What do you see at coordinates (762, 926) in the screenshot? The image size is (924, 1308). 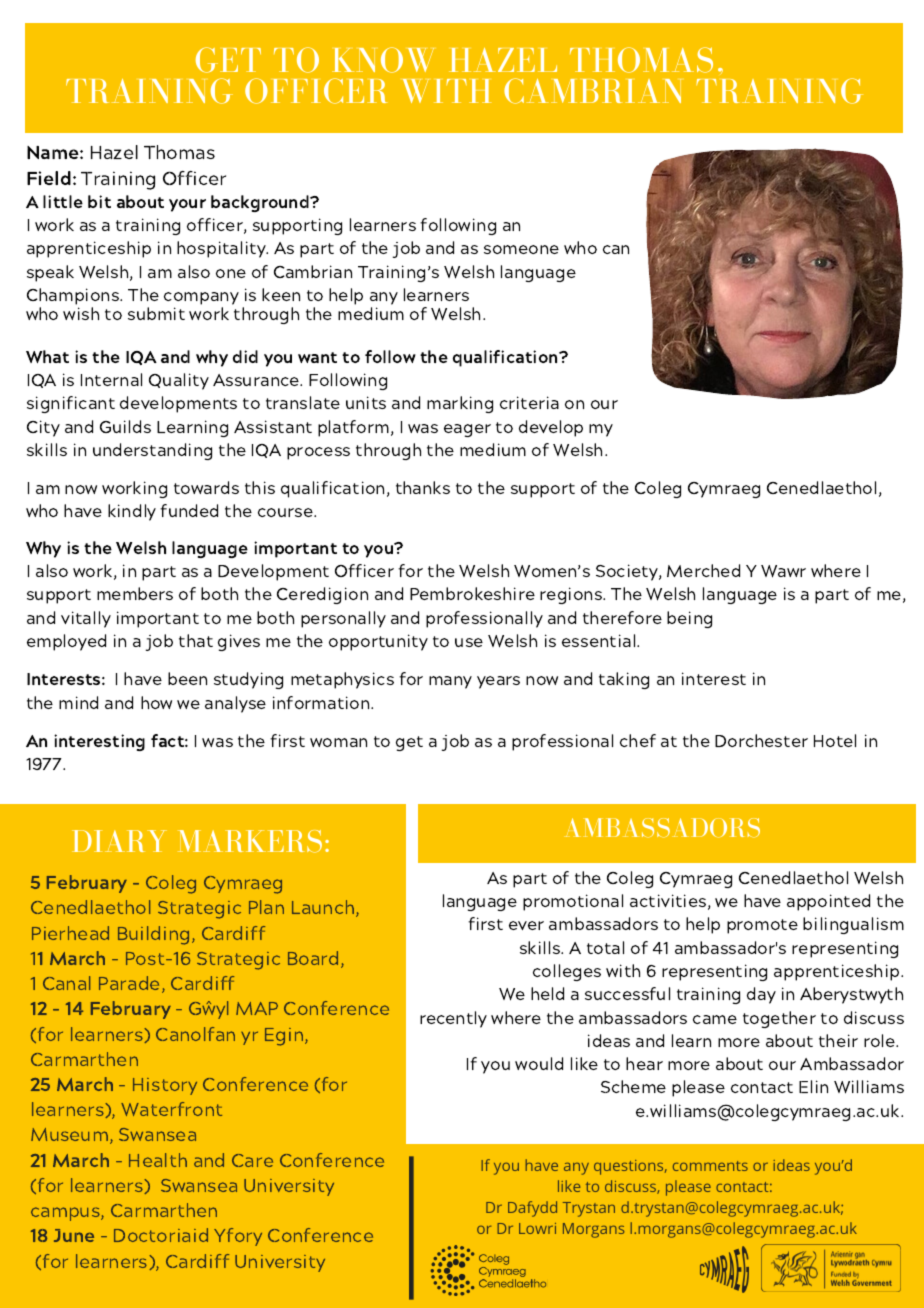 I see `promote` at bounding box center [762, 926].
